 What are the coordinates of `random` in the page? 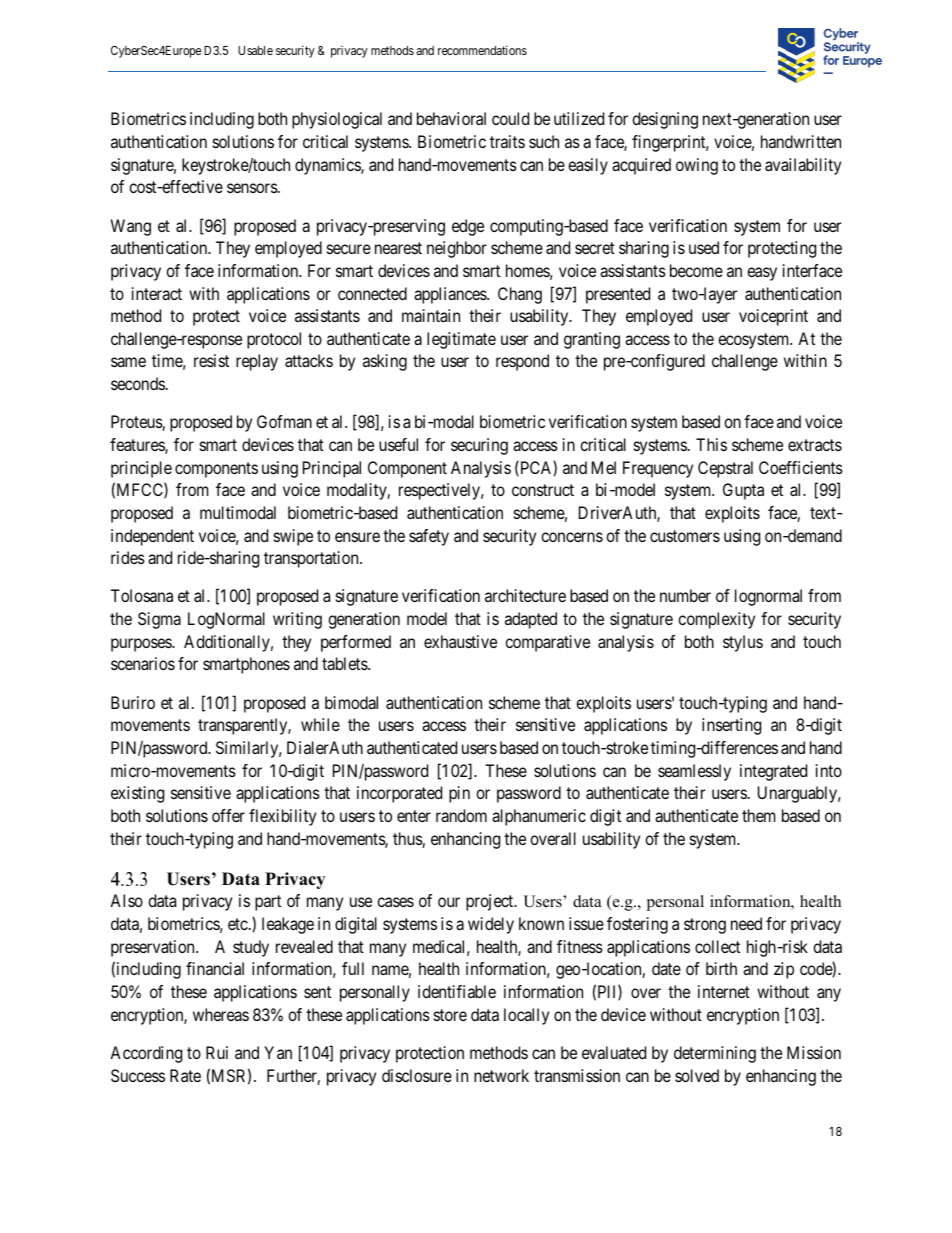 It's located at (461, 815).
